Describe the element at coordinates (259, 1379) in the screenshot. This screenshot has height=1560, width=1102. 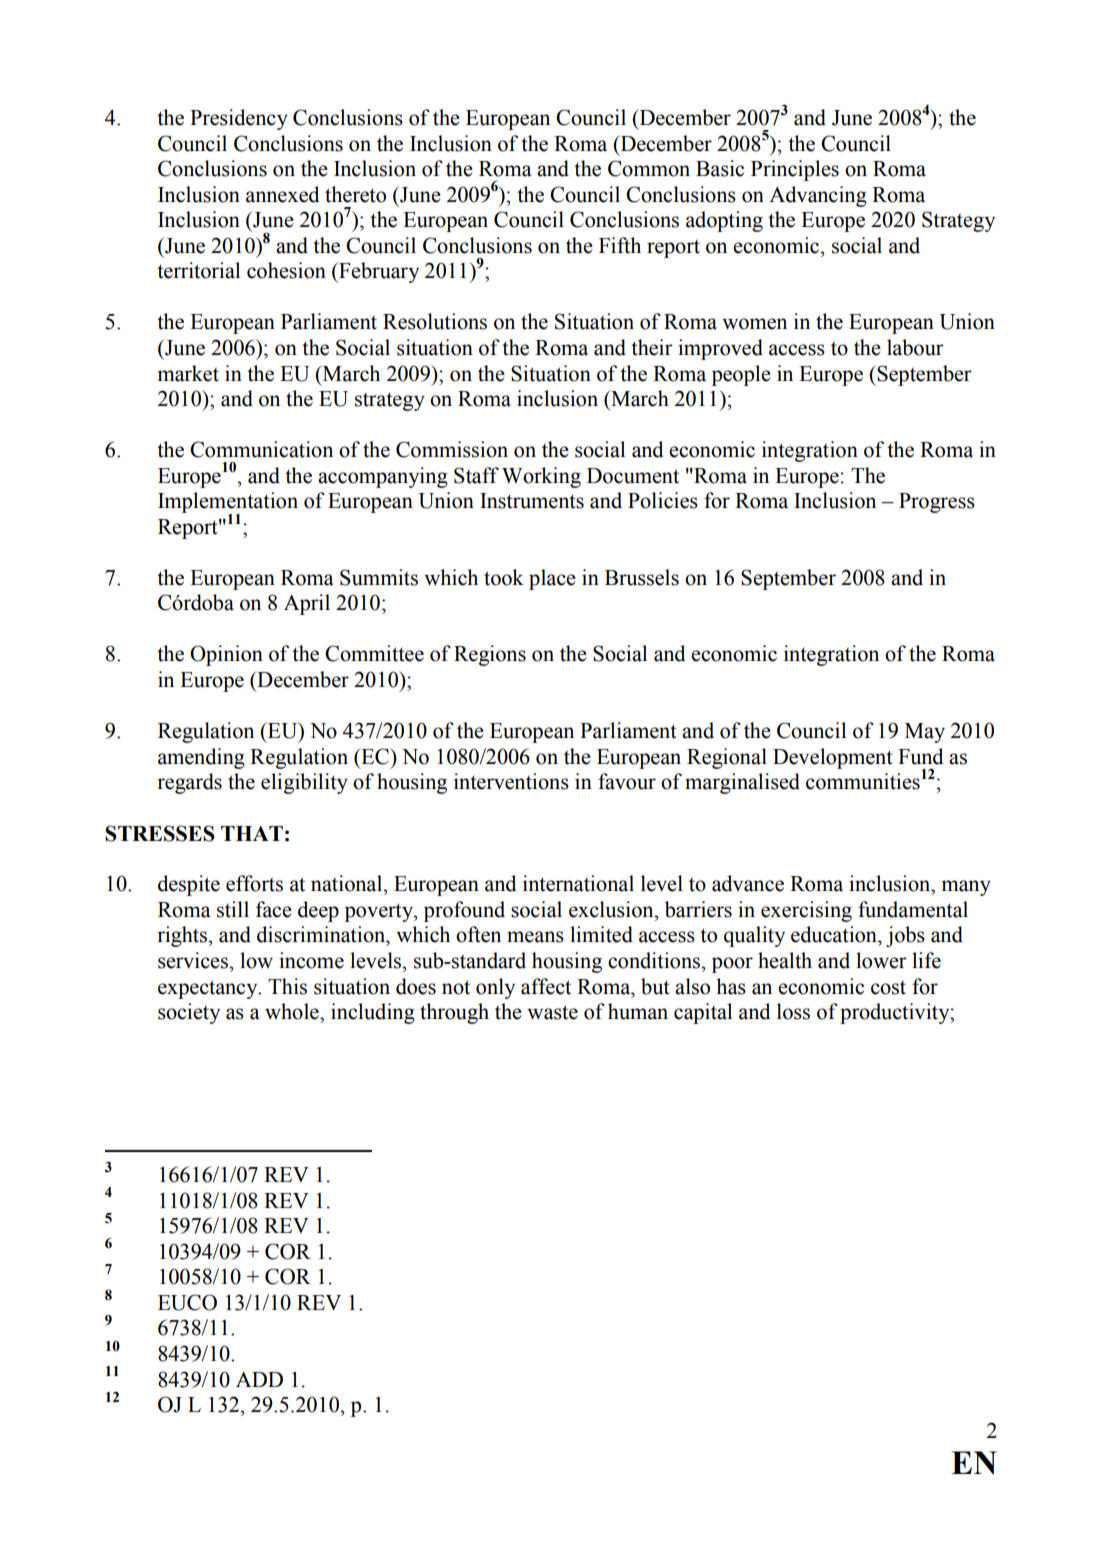
I see `ADD` at that location.
